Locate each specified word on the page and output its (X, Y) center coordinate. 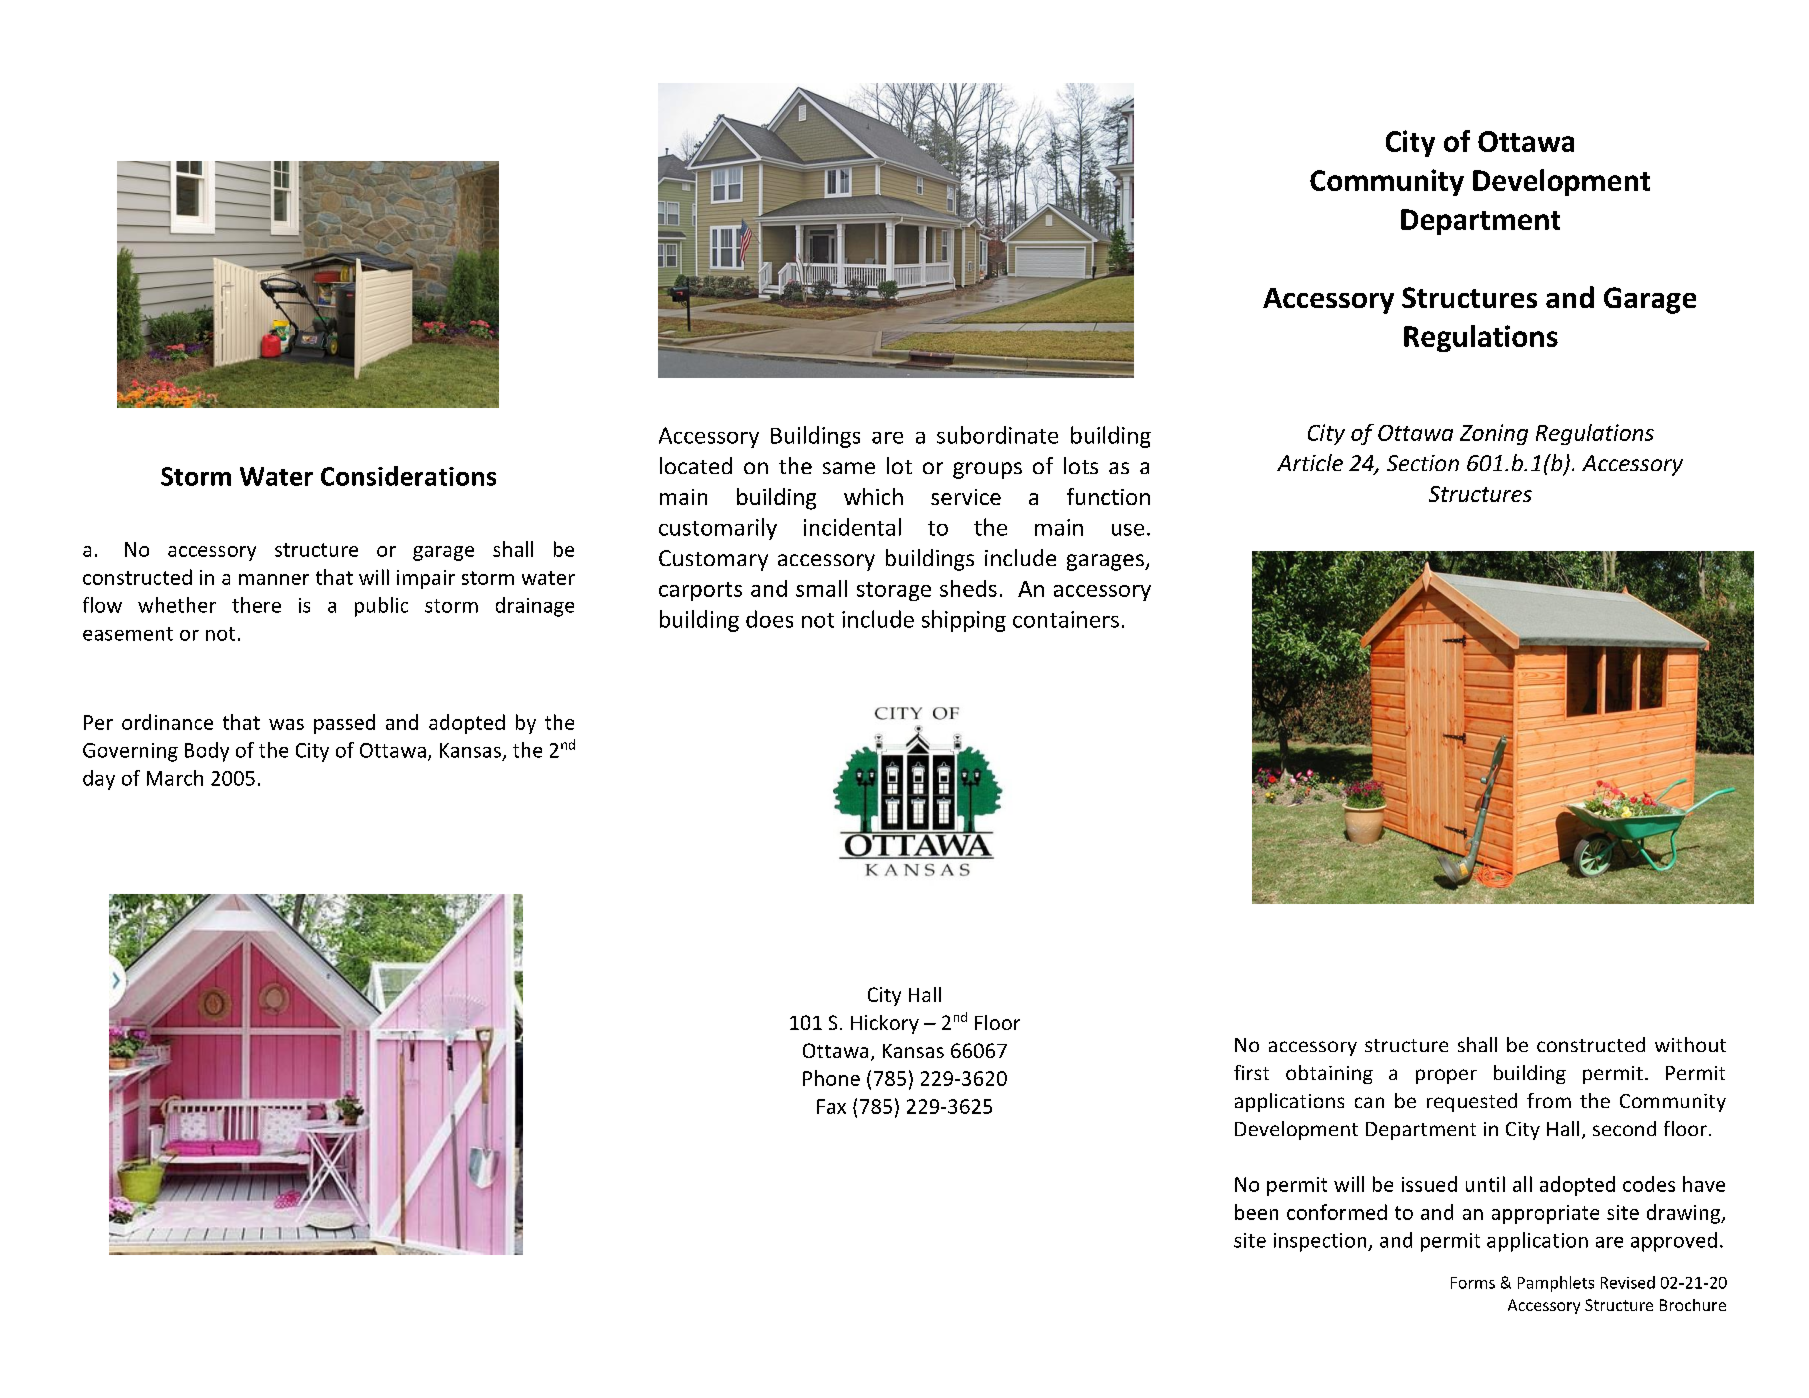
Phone (831, 1078)
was (286, 724)
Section (1423, 463)
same (849, 468)
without (1690, 1044)
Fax (831, 1106)
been (1256, 1212)
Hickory (885, 1024)
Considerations (408, 476)
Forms (1473, 1283)
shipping (964, 621)
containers (1066, 619)
